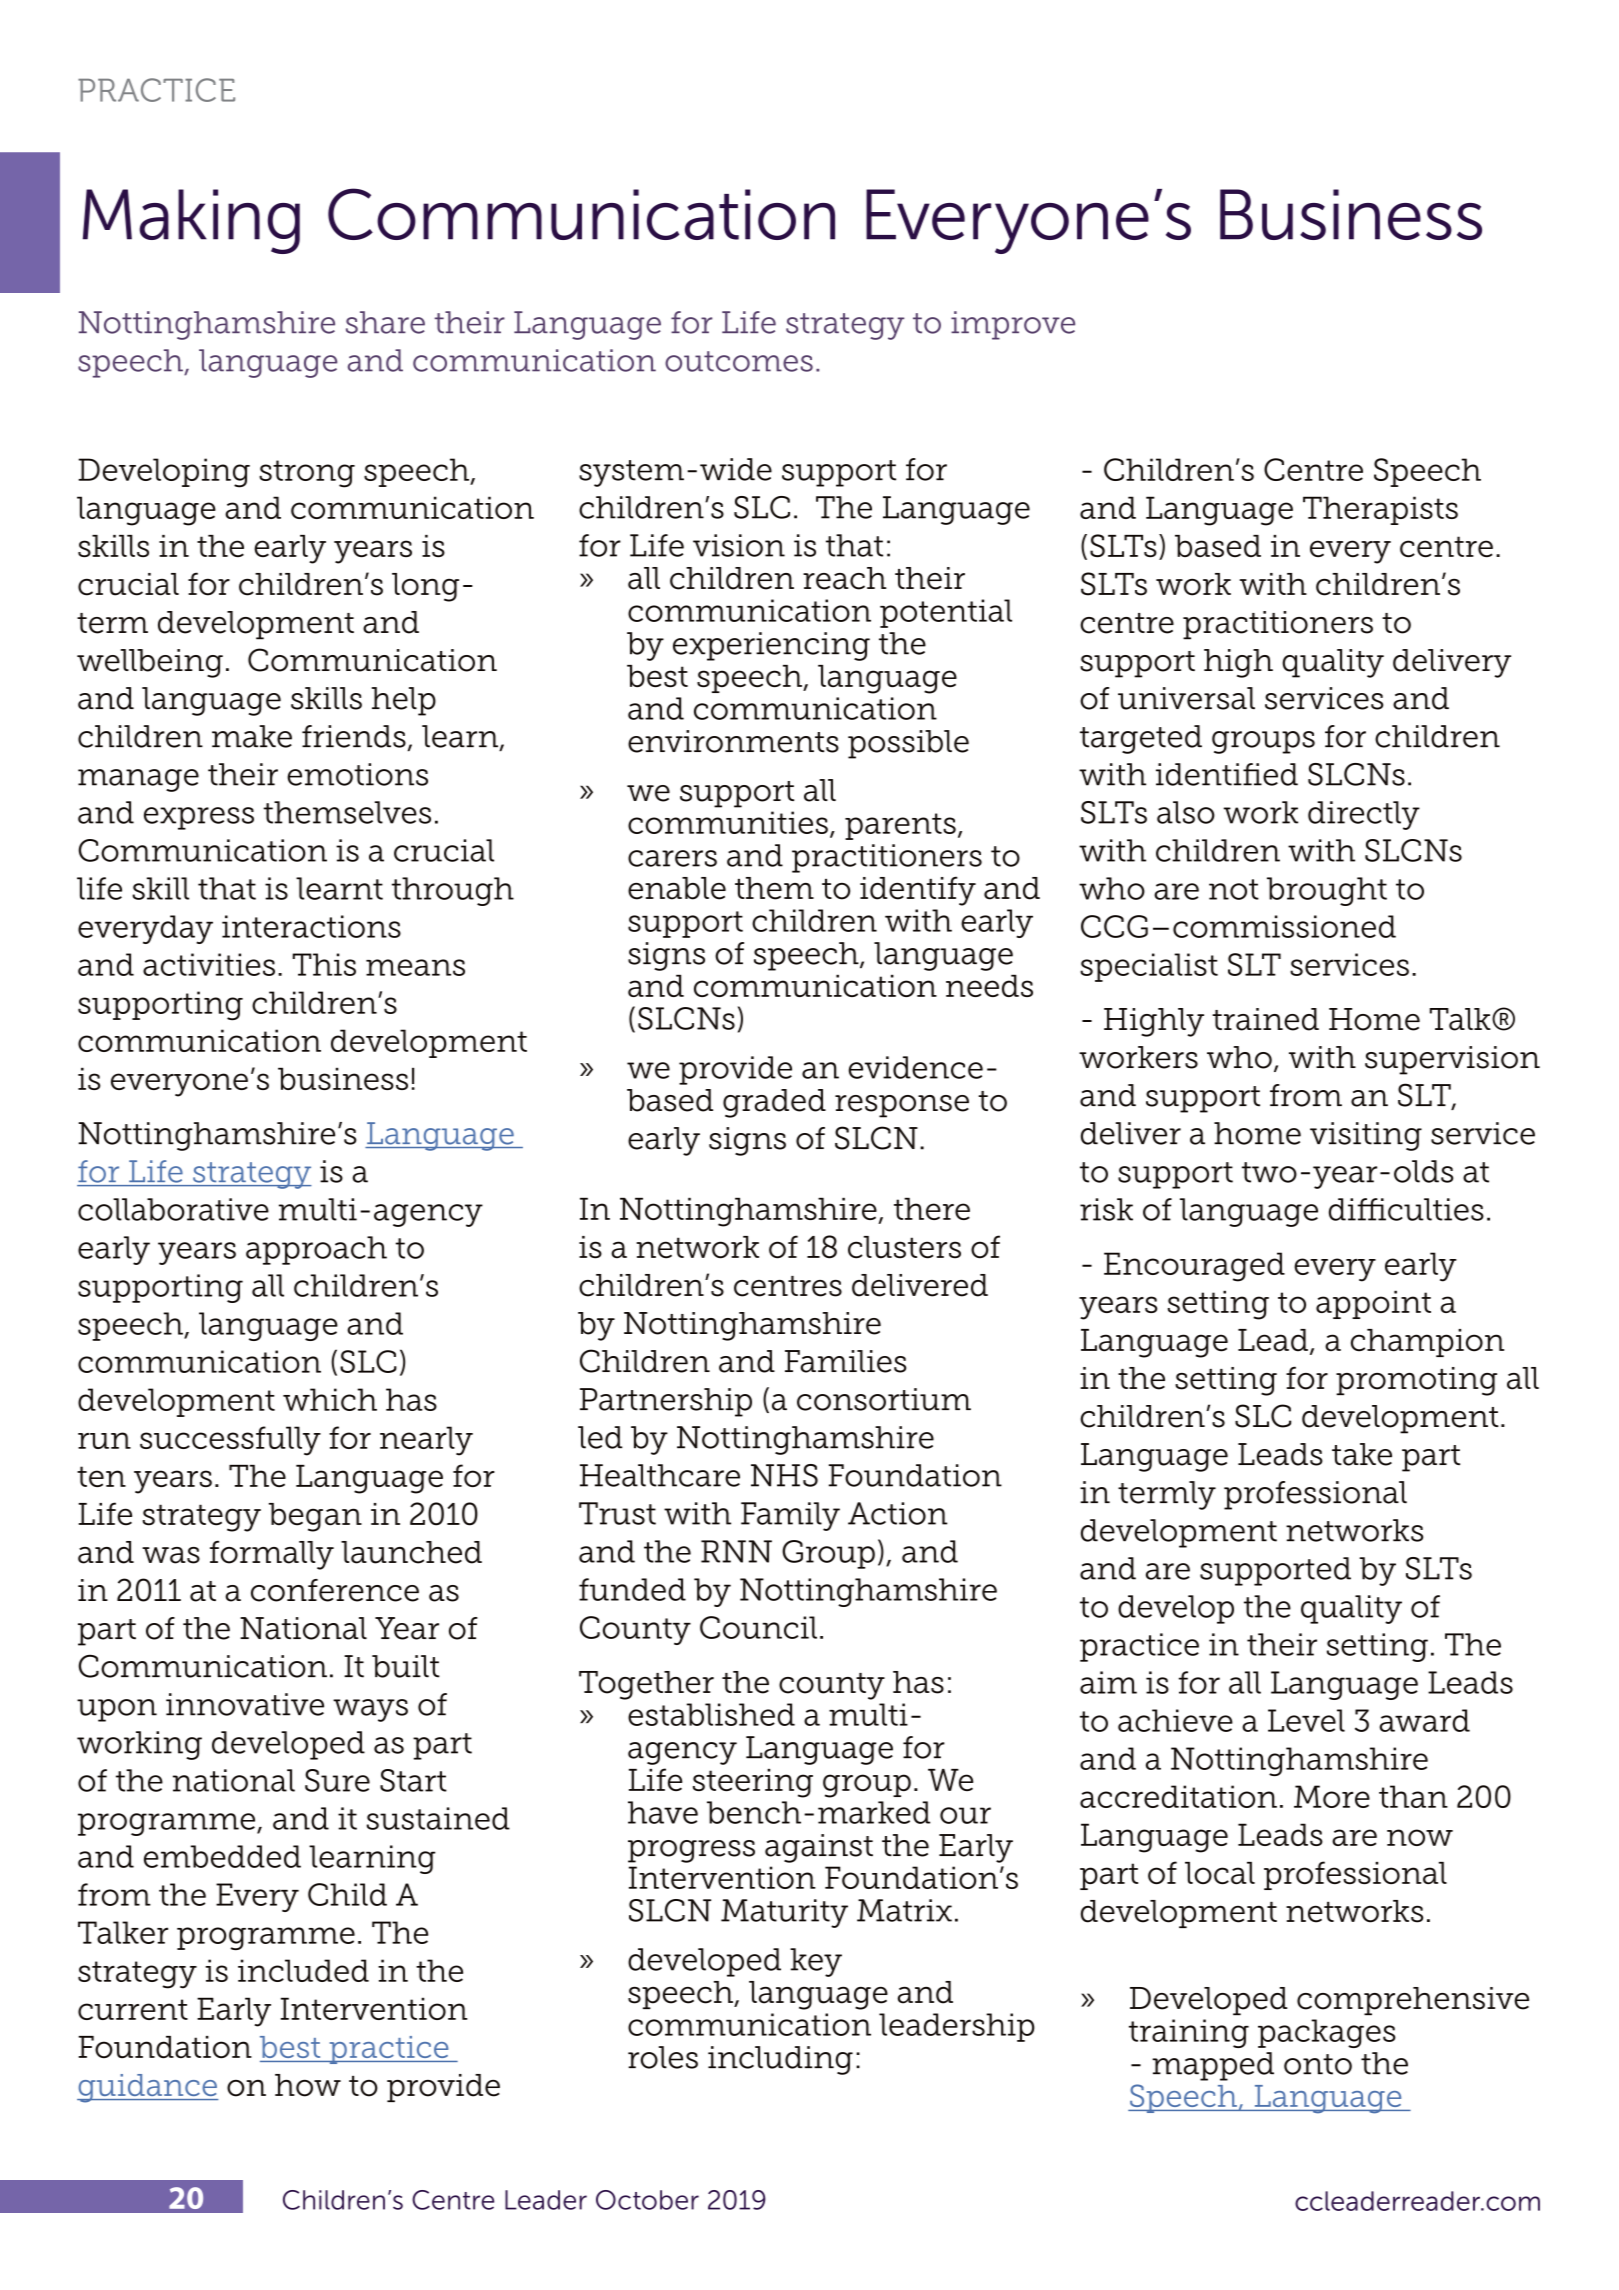 The width and height of the image is (1619, 2290). Describe the element at coordinates (780, 2060) in the image. I see `including` at that location.
